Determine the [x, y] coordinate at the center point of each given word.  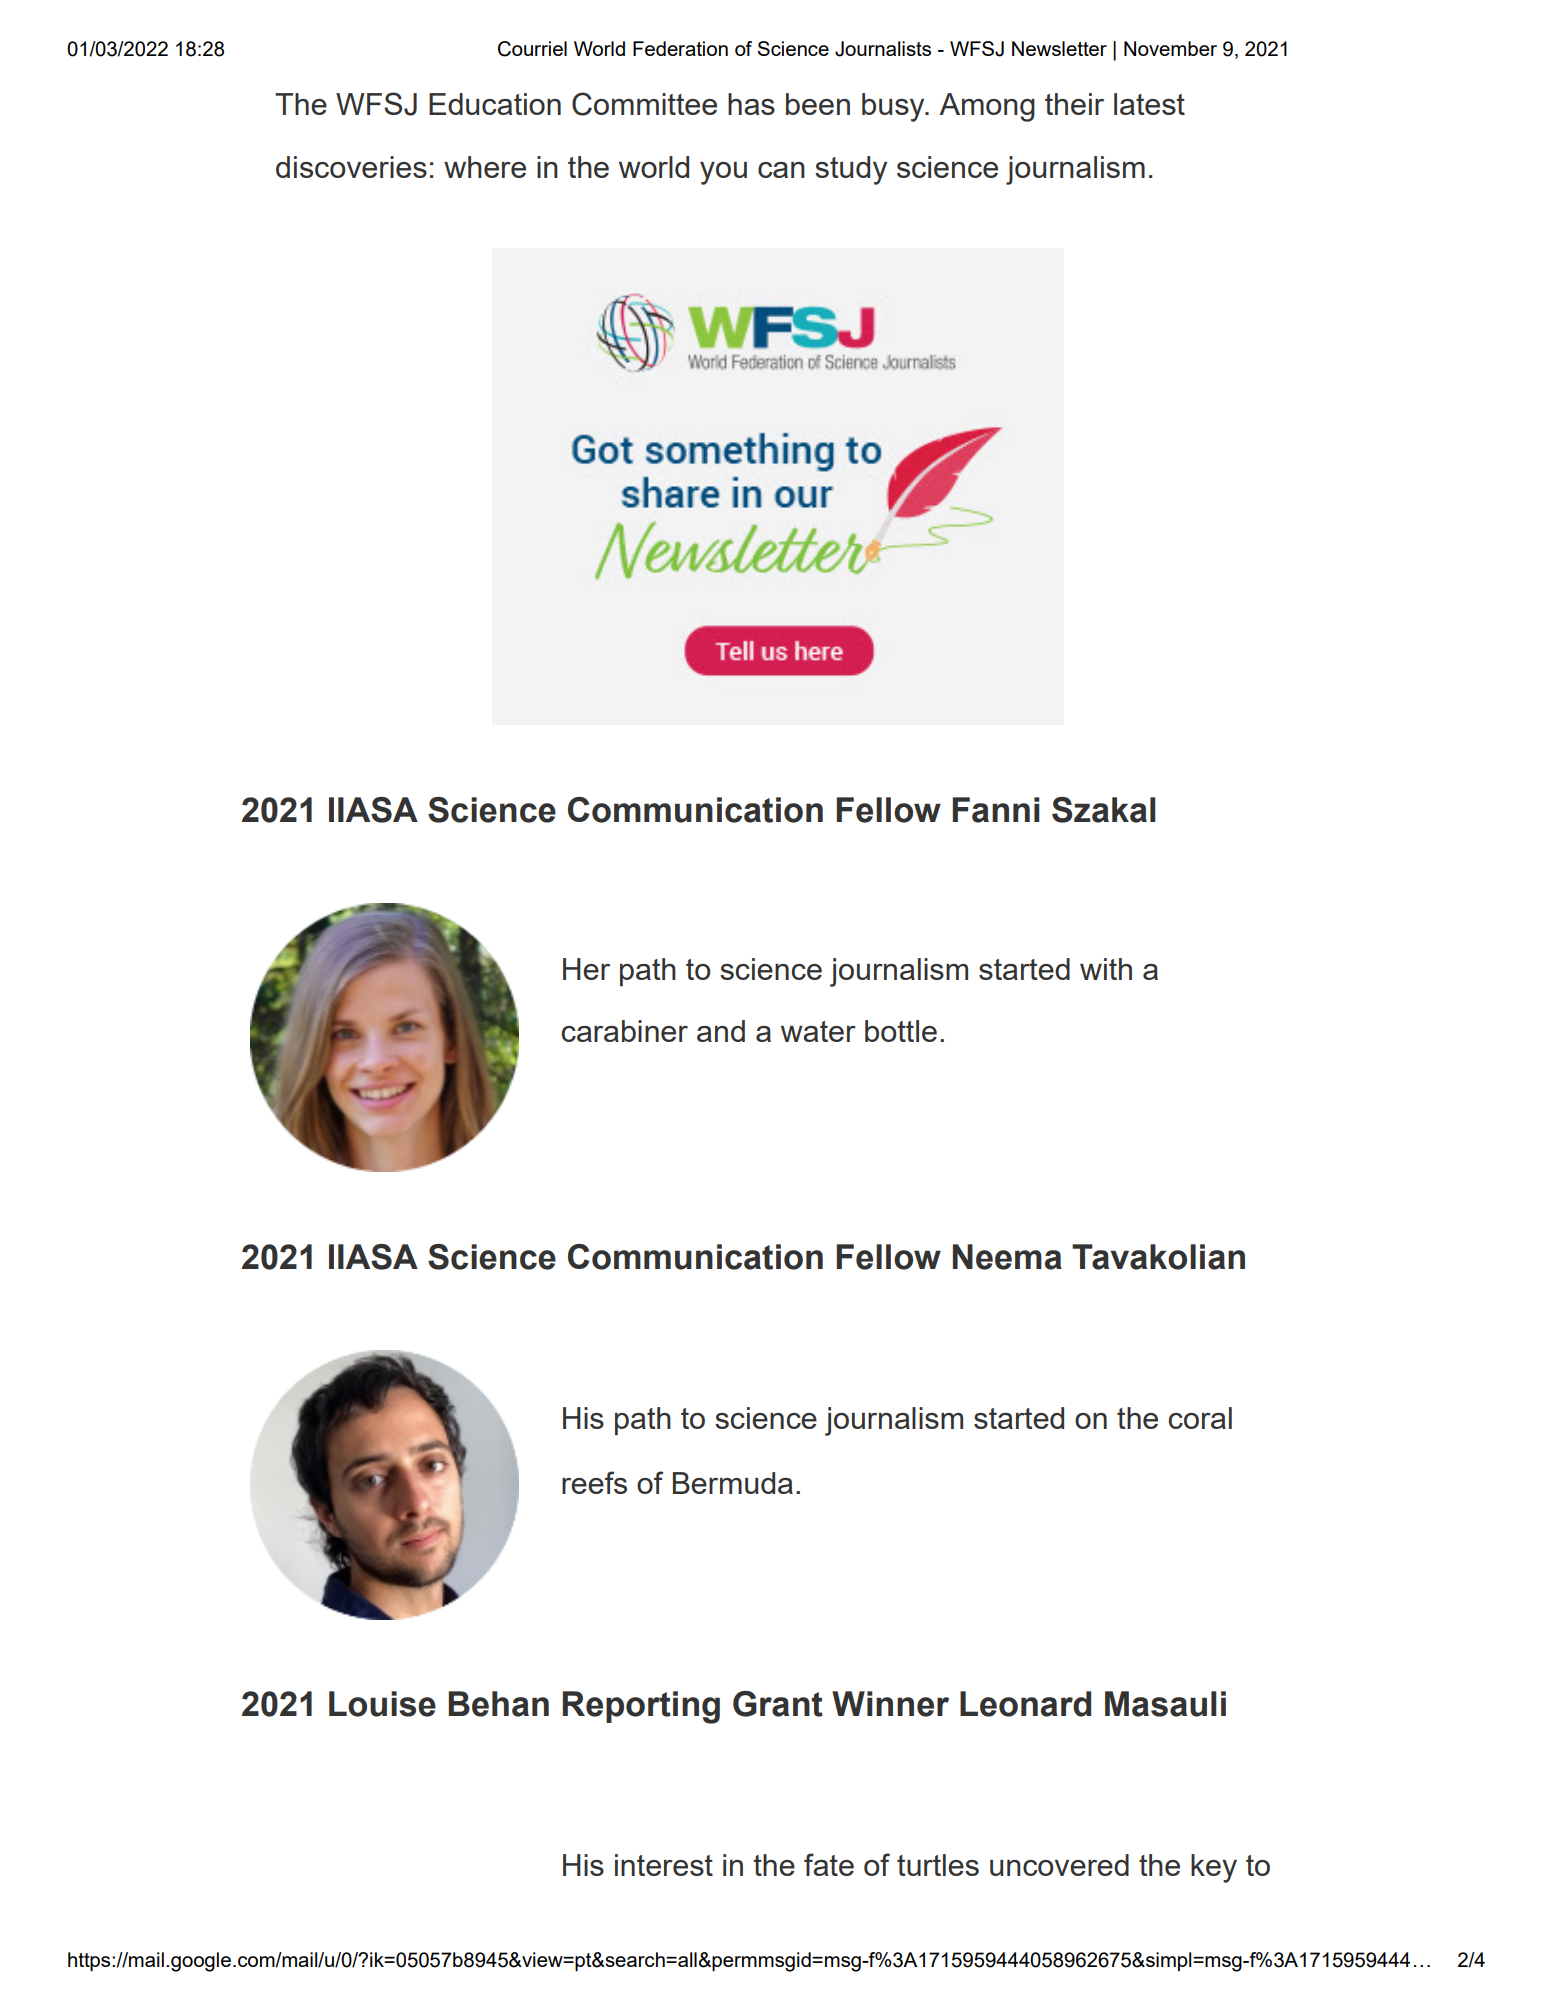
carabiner [625, 1031]
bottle [901, 1031]
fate [829, 1864]
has [751, 104]
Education [495, 104]
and [721, 1031]
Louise [382, 1704]
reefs [594, 1482]
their [1074, 104]
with [1106, 969]
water [818, 1031]
